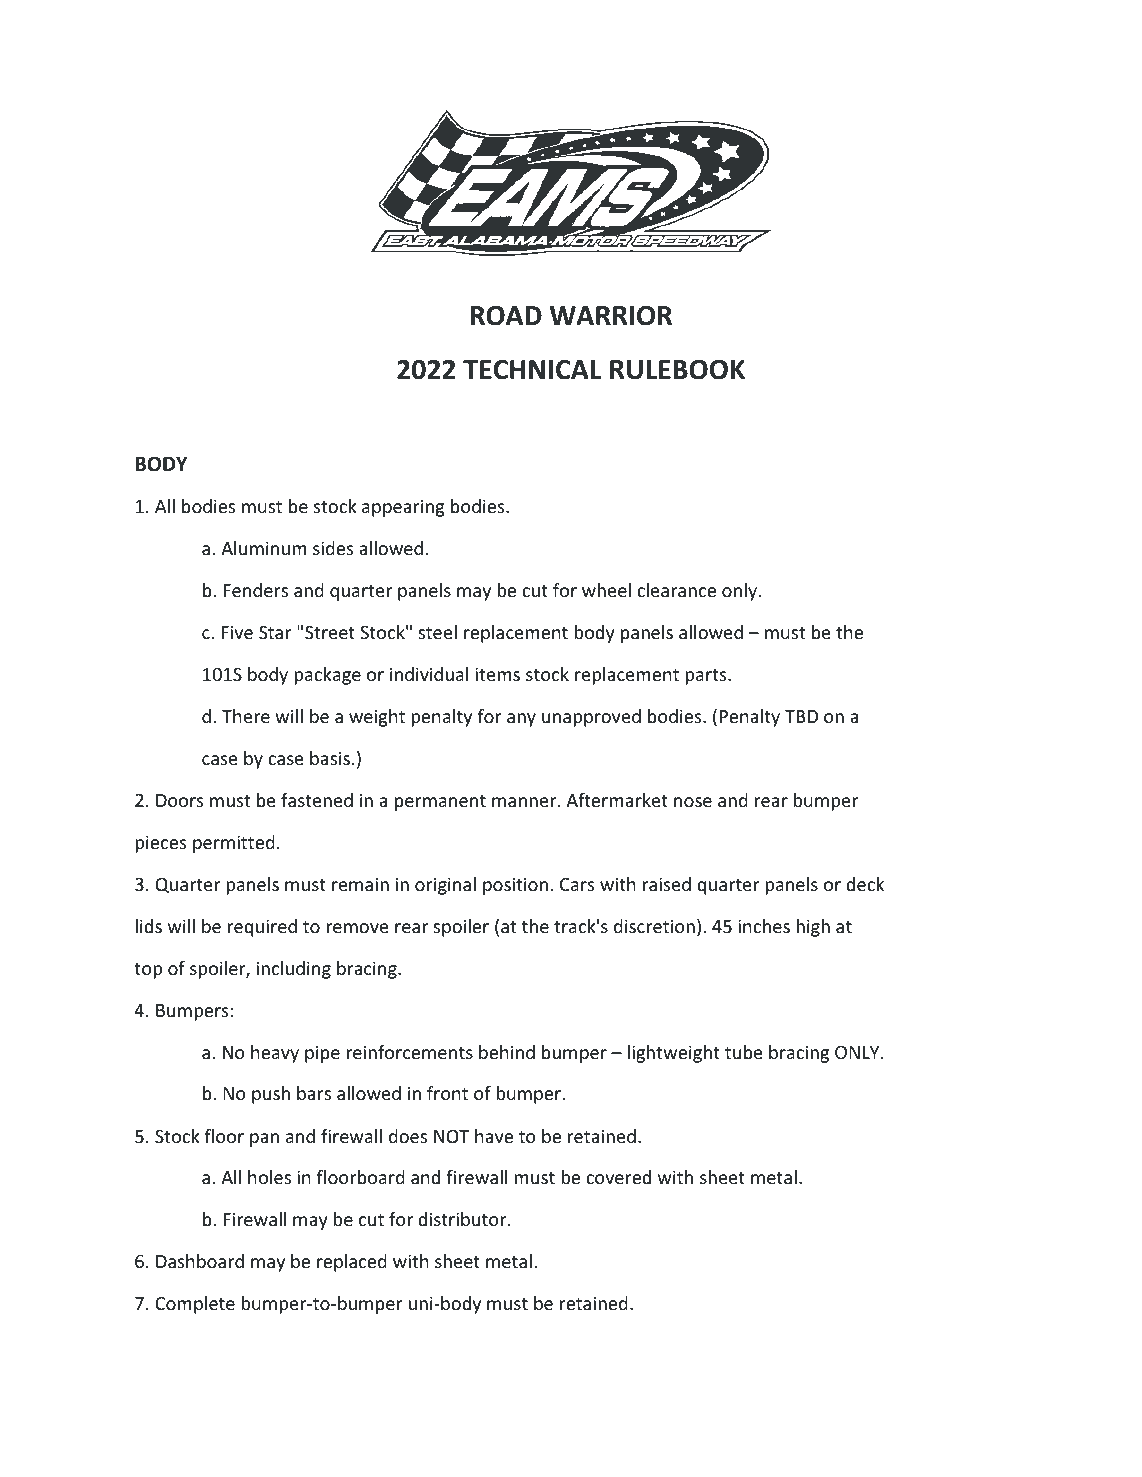 The image size is (1142, 1477). I want to click on position, so click(515, 886).
